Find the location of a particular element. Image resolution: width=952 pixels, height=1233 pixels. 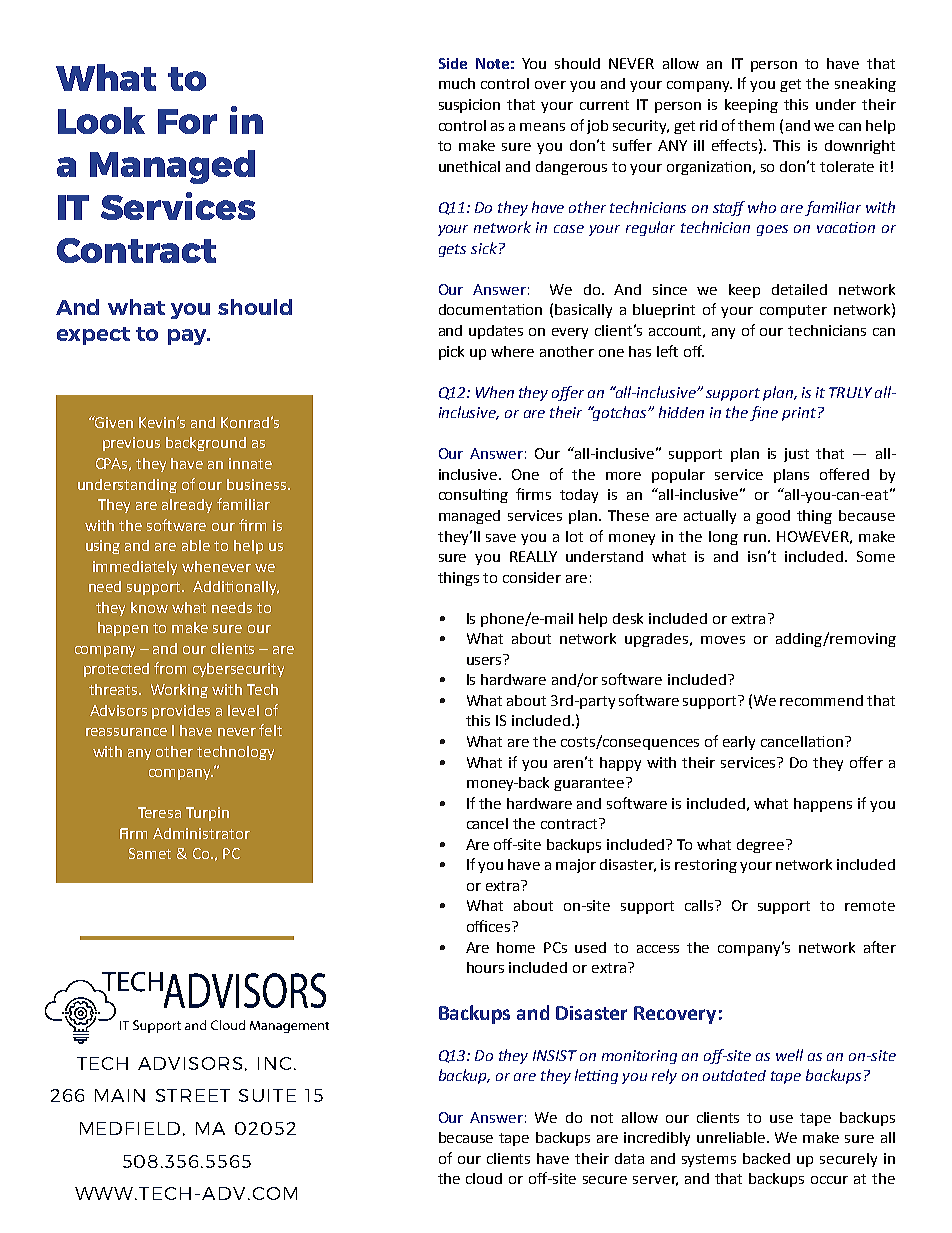

Turpin is located at coordinates (207, 814).
